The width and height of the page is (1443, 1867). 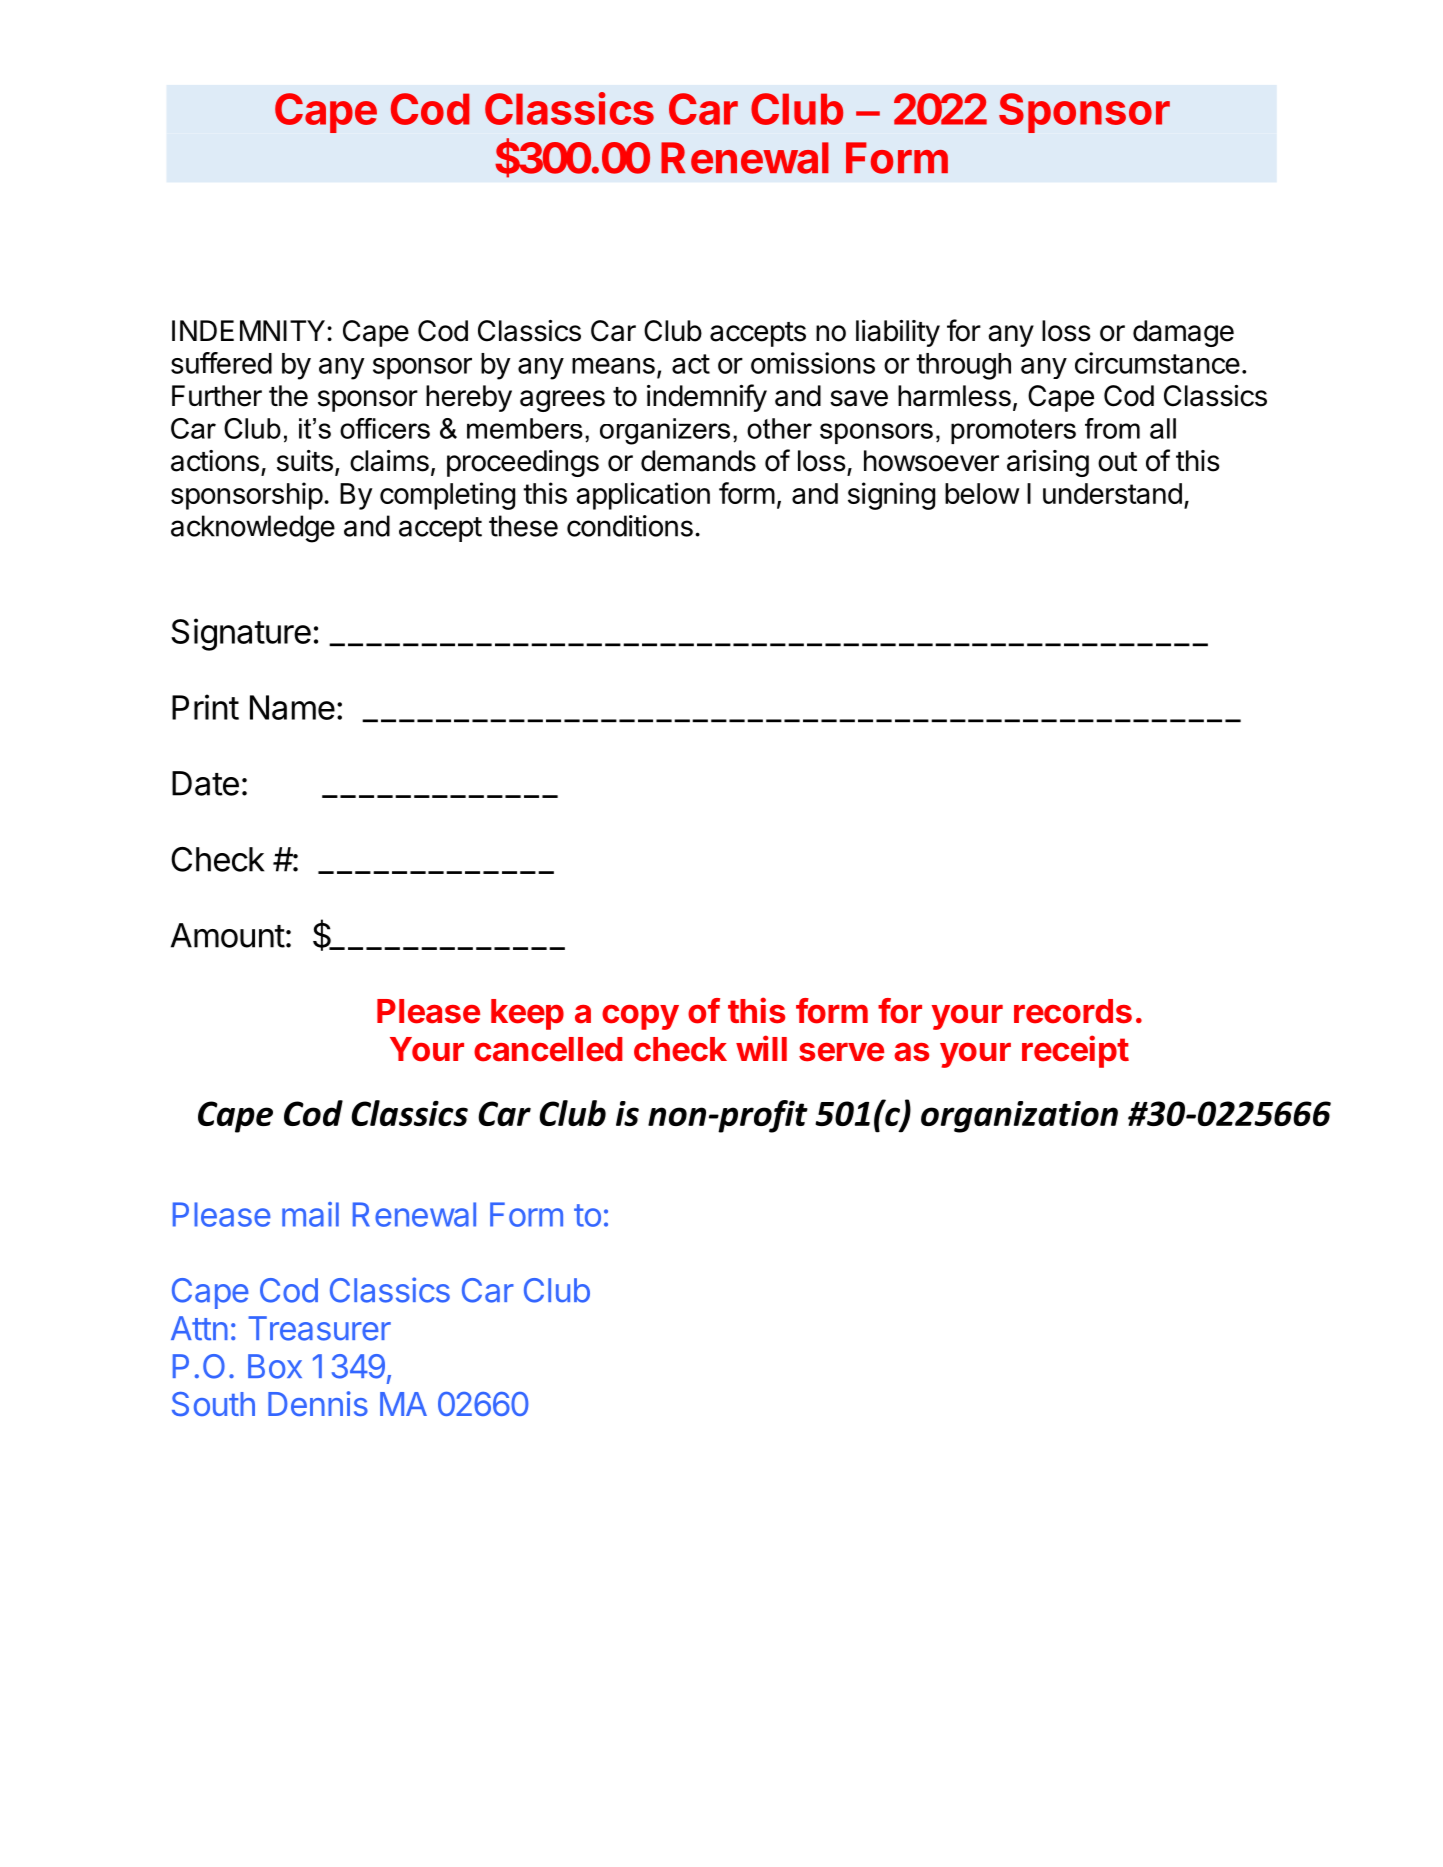 What do you see at coordinates (1019, 1117) in the page?
I see `organization` at bounding box center [1019, 1117].
